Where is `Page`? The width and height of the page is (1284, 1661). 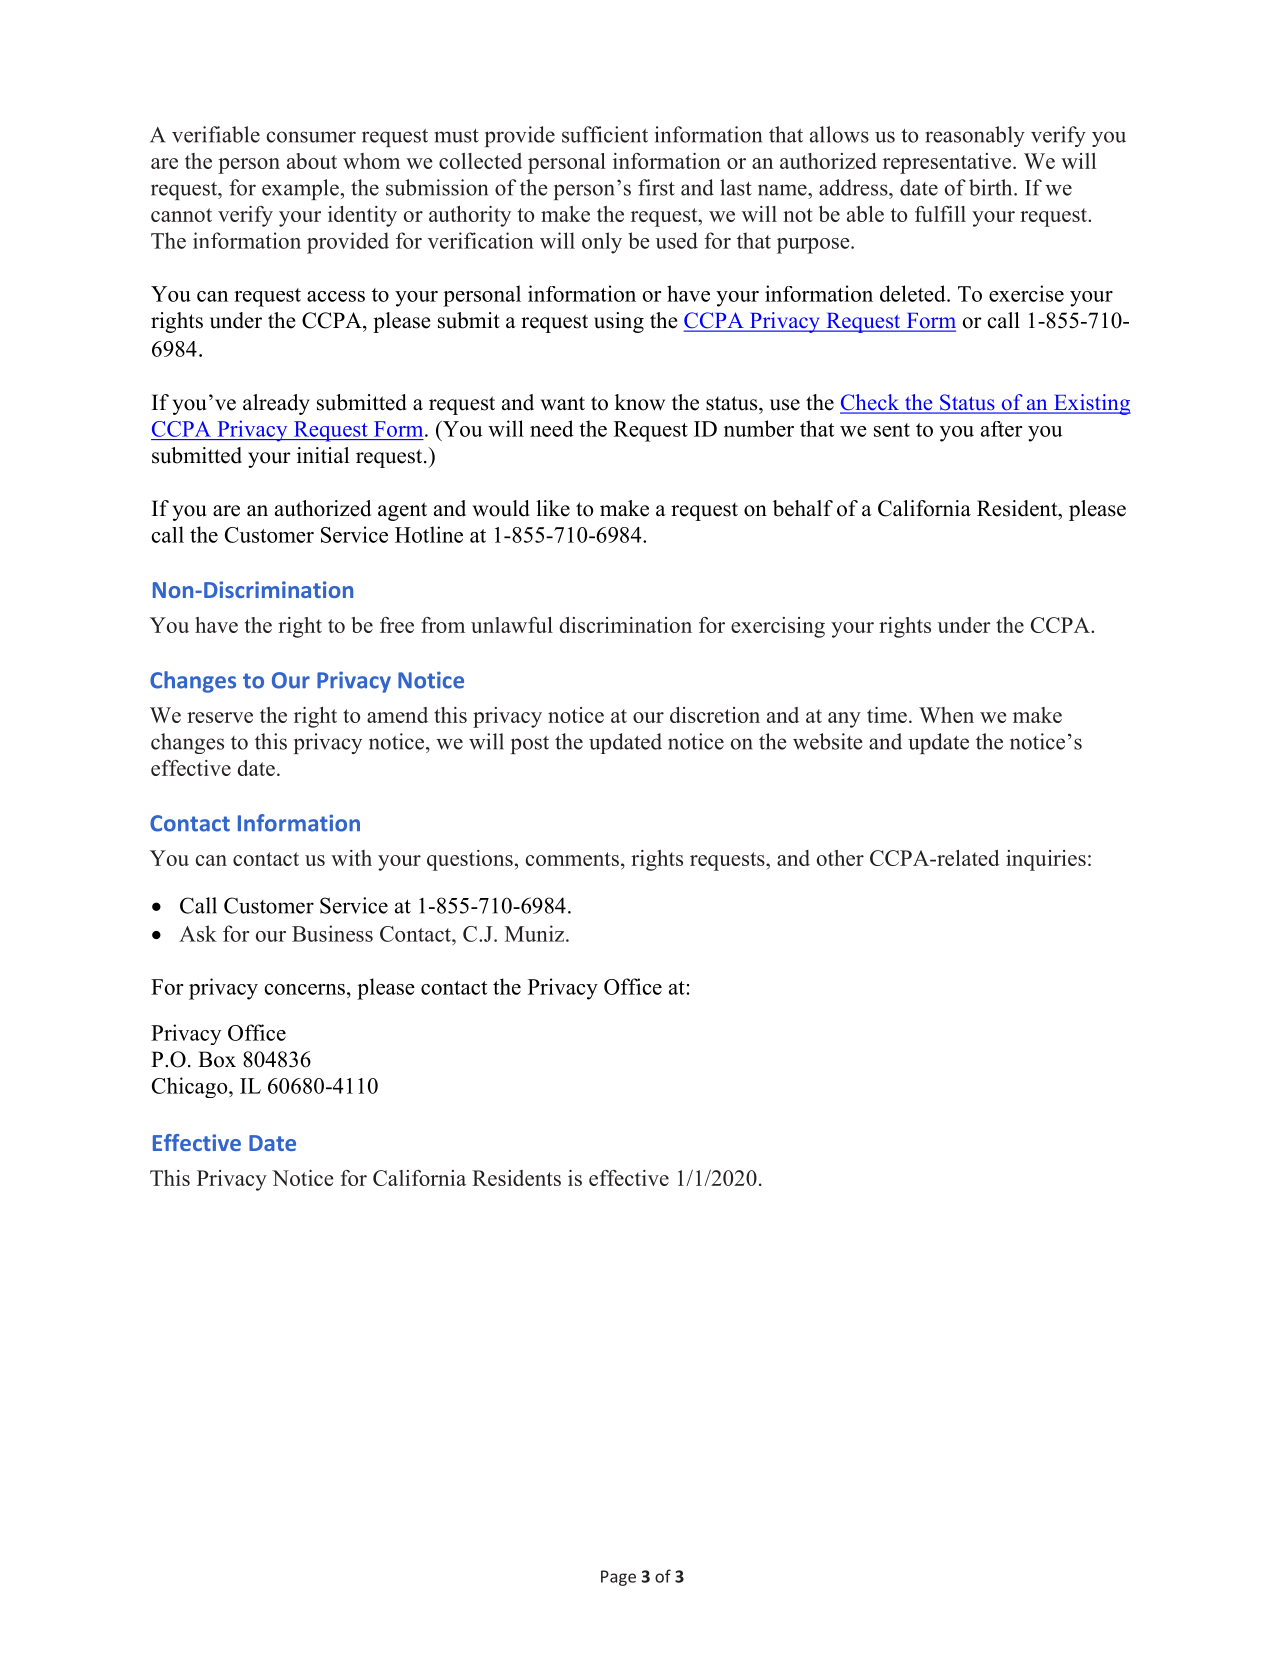 Page is located at coordinates (618, 1578).
